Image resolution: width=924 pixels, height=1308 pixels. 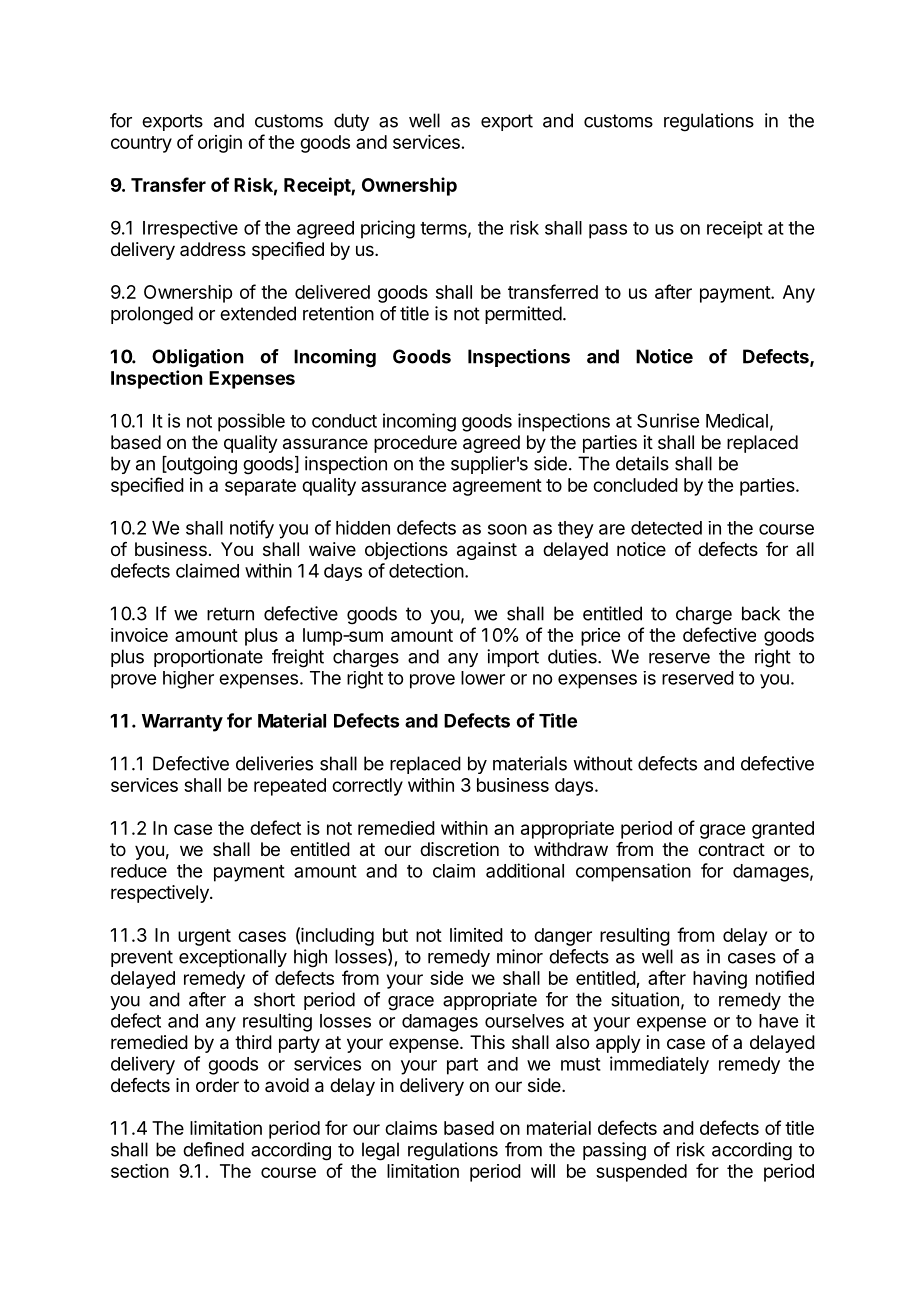 What do you see at coordinates (720, 980) in the page?
I see `having` at bounding box center [720, 980].
